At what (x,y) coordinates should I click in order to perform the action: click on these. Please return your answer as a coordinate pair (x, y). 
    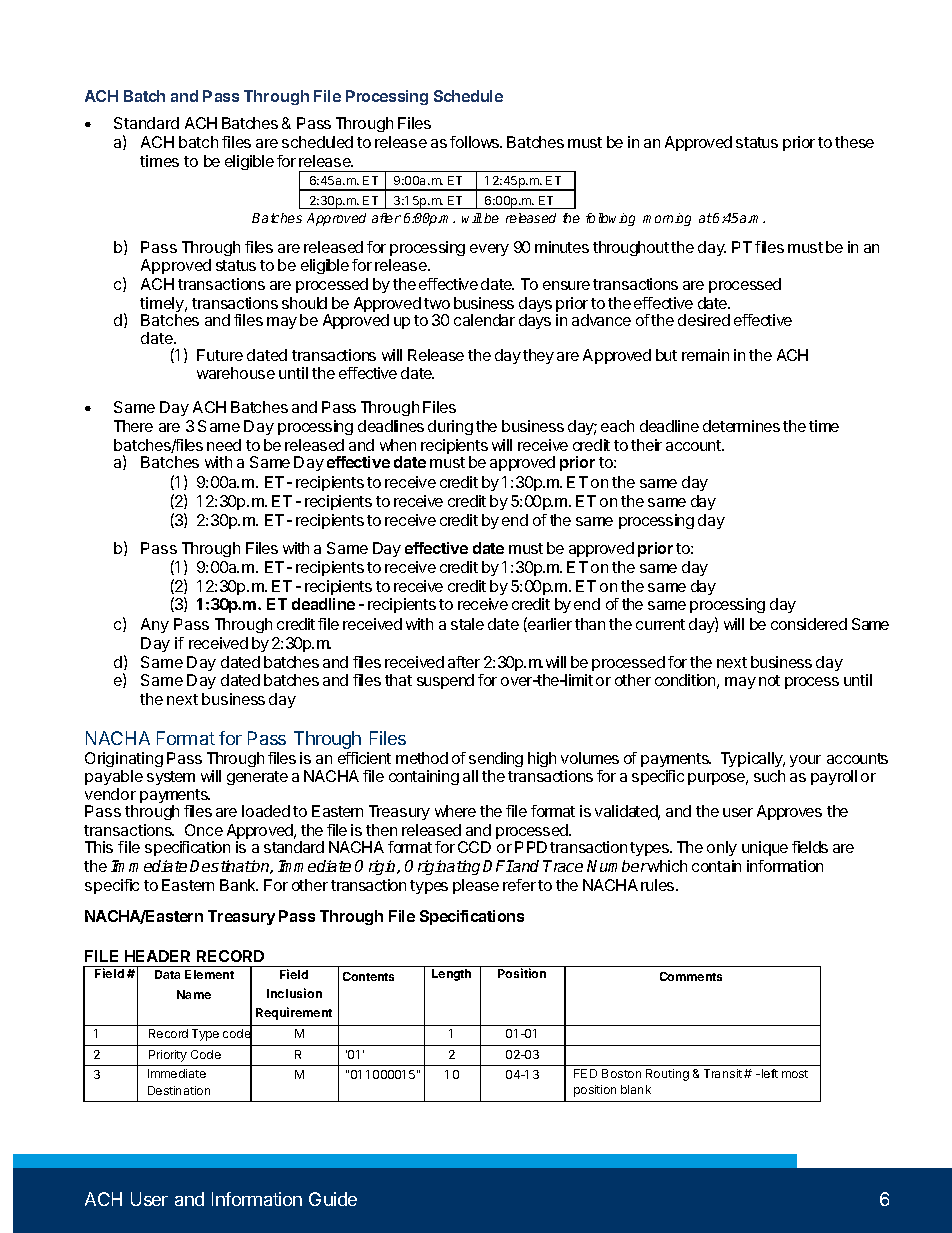
    Looking at the image, I should click on (854, 142).
